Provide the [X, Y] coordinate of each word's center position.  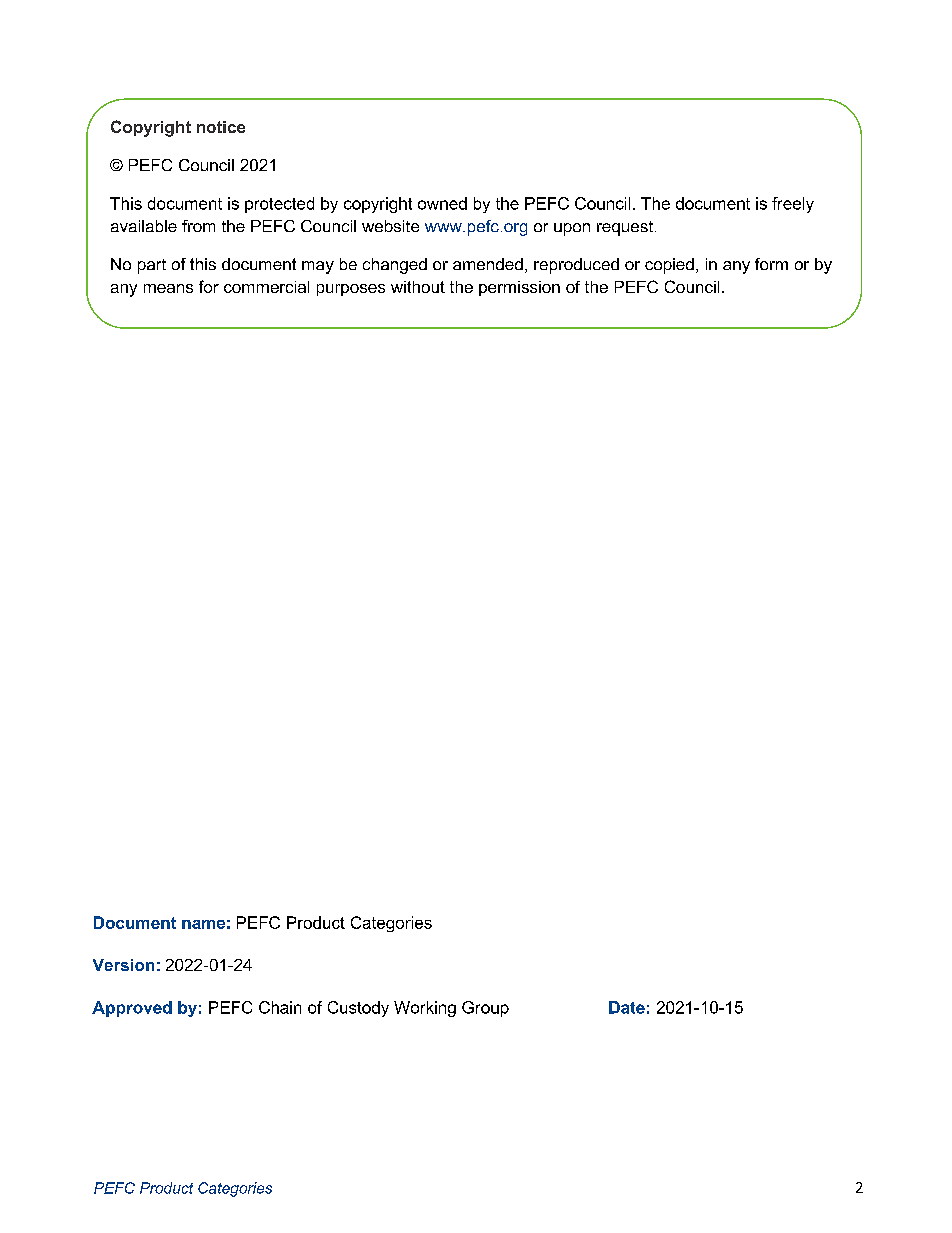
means [168, 288]
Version [123, 965]
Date [627, 1007]
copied [669, 266]
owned [442, 203]
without [418, 287]
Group [485, 1009]
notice [221, 127]
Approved [132, 1009]
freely [793, 205]
